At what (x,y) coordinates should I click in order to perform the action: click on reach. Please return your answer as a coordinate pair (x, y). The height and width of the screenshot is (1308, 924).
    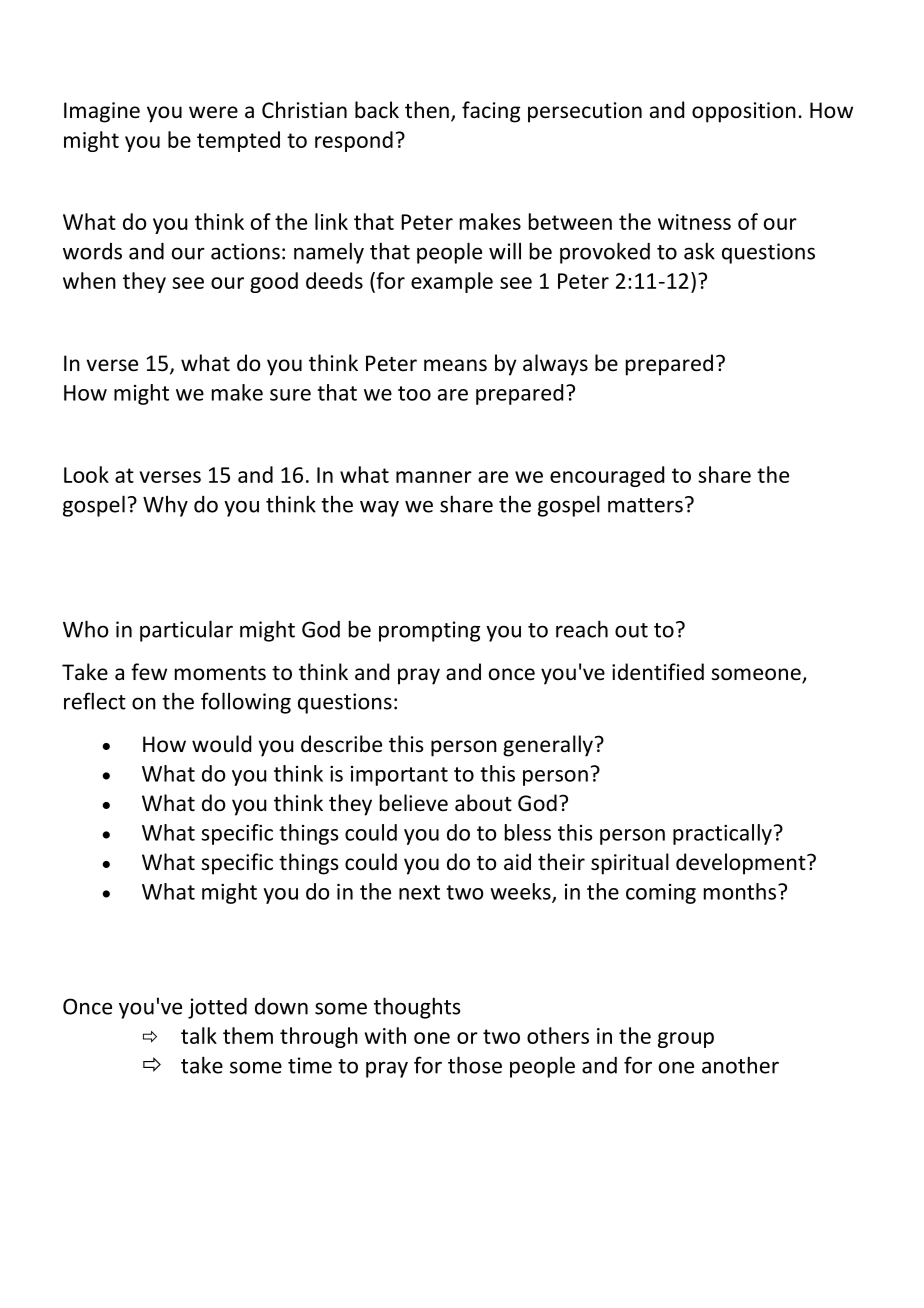
    Looking at the image, I should click on (582, 629).
